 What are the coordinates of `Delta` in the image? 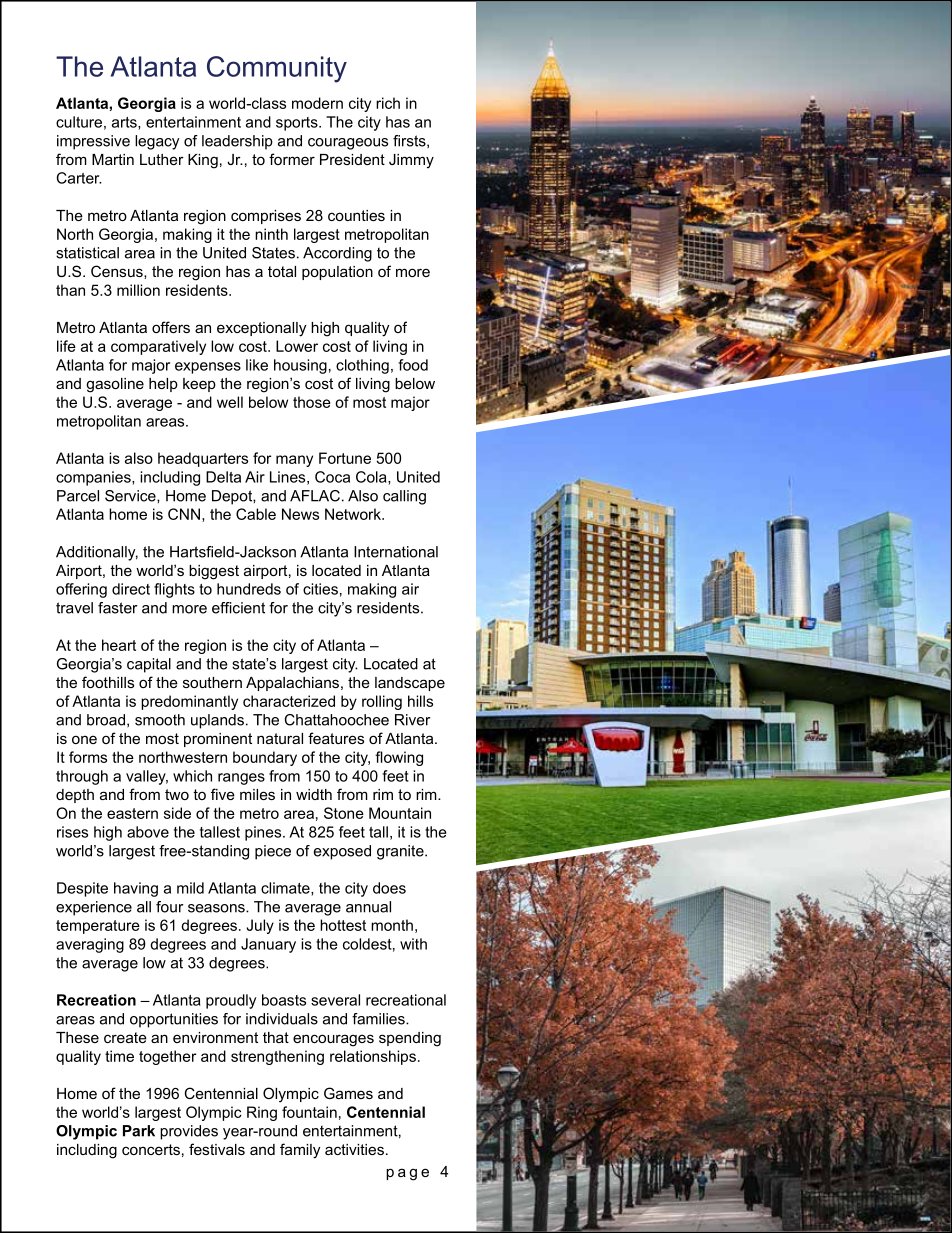 It's located at (223, 477).
